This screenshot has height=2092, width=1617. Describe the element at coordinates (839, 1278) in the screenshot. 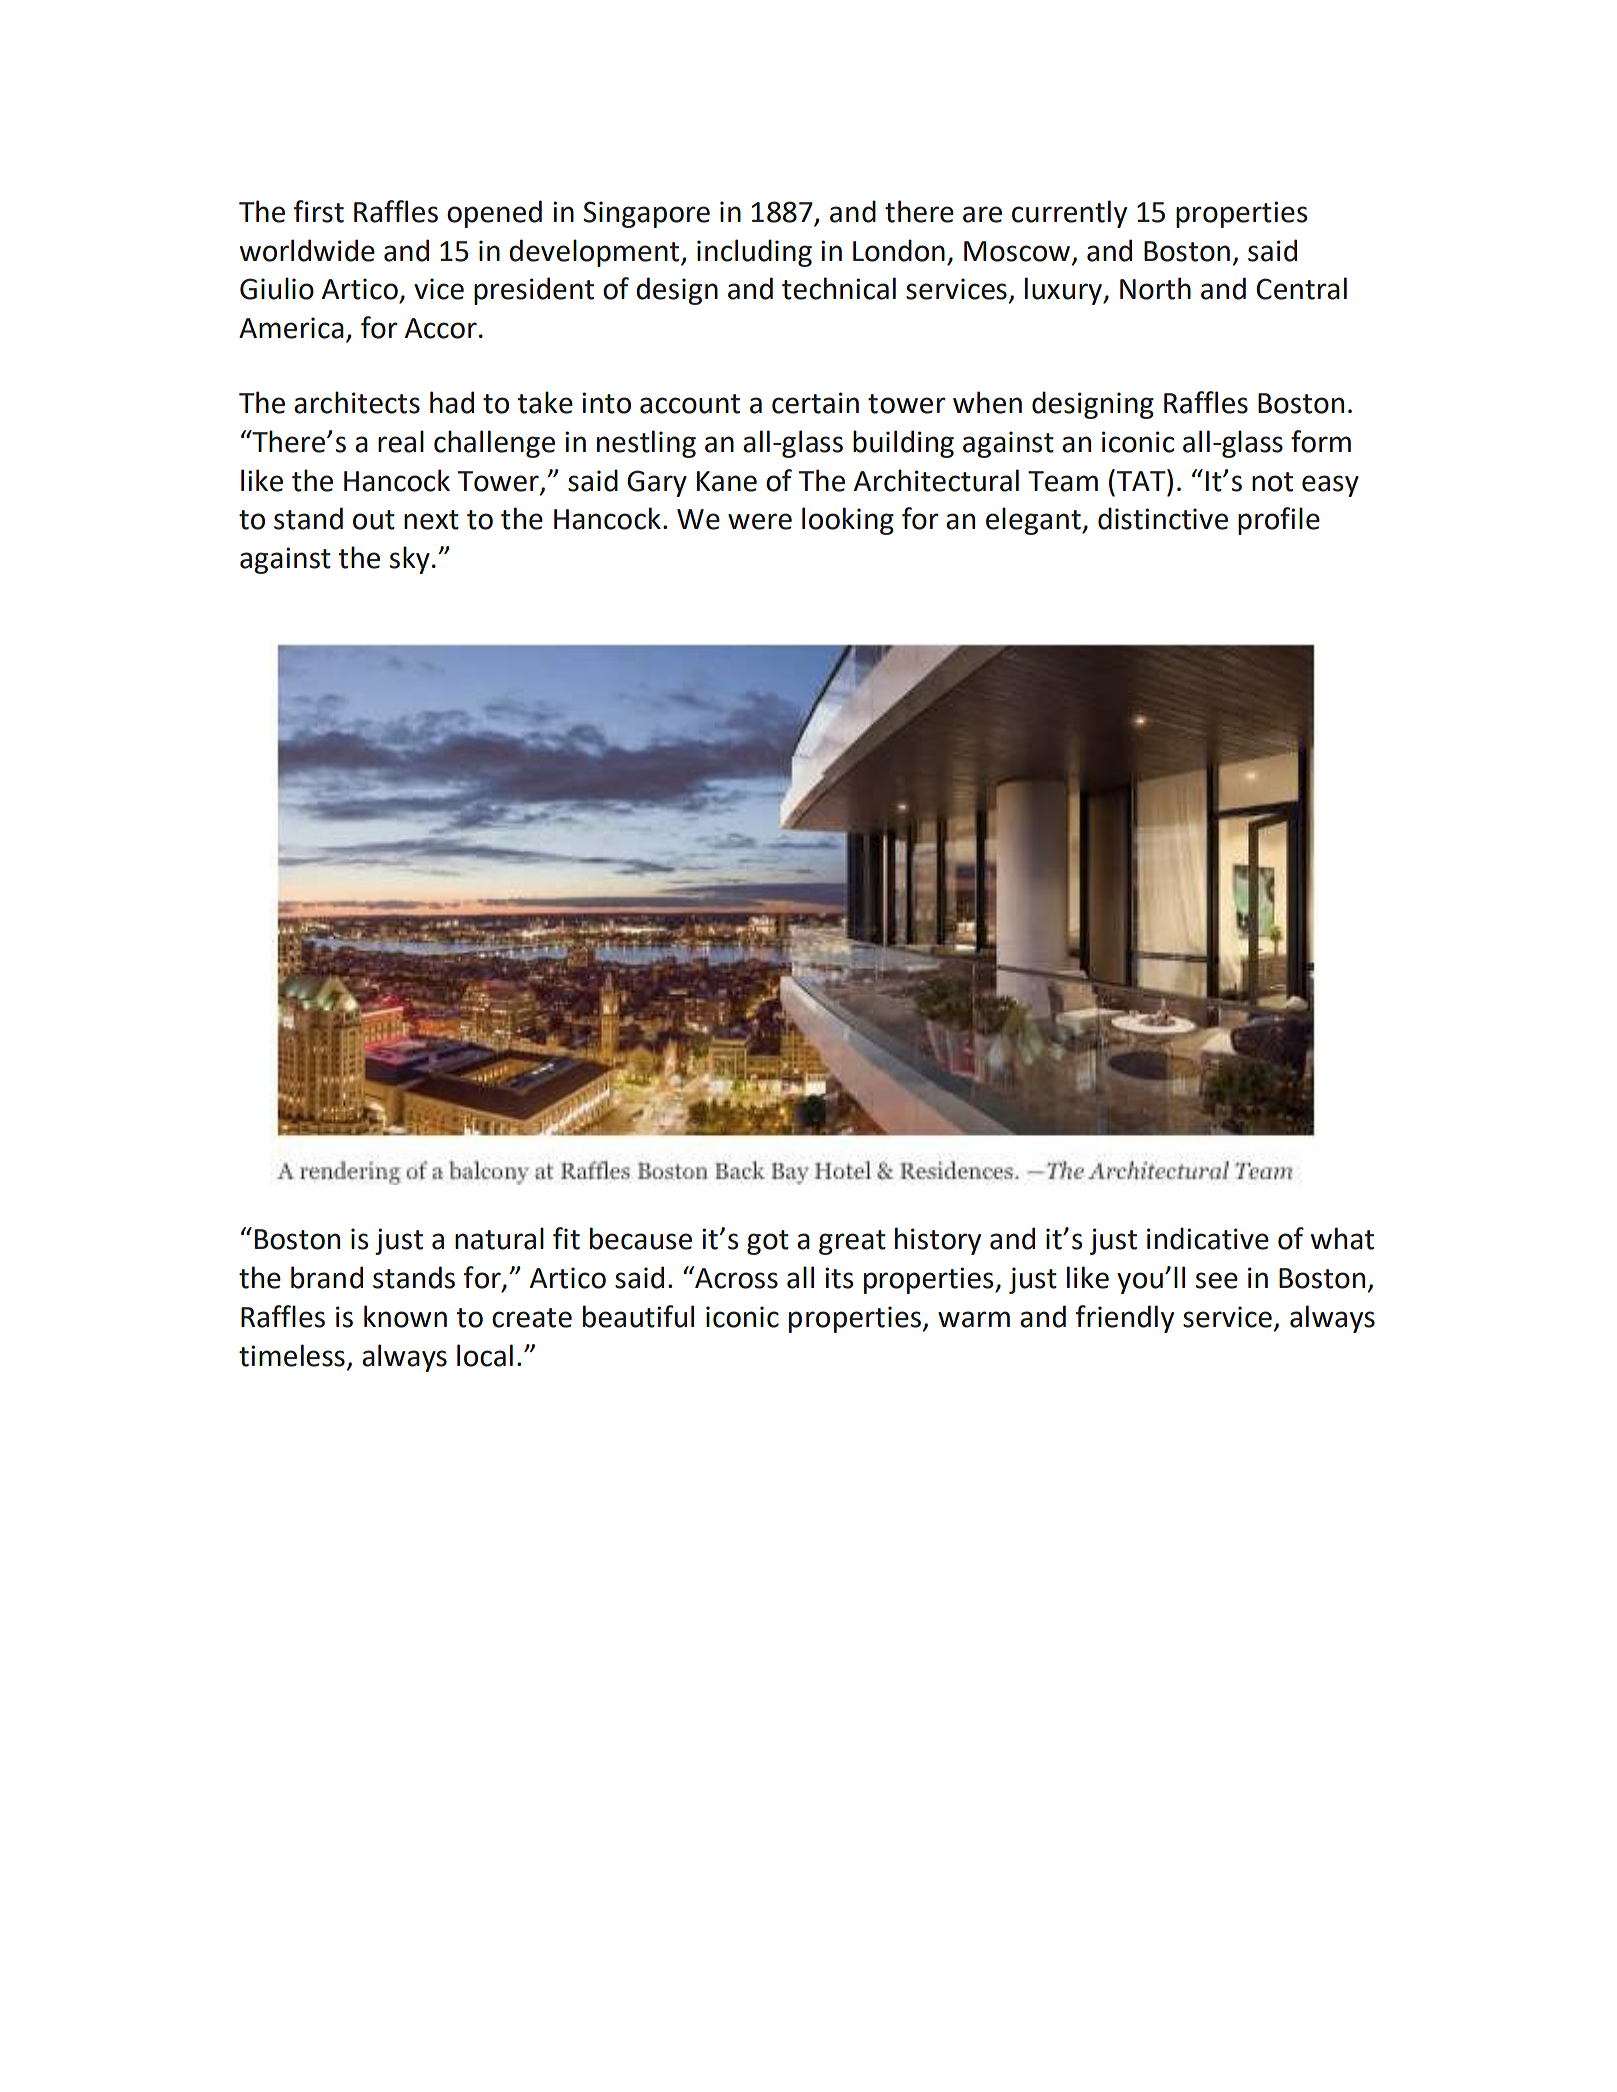

I see `its` at that location.
